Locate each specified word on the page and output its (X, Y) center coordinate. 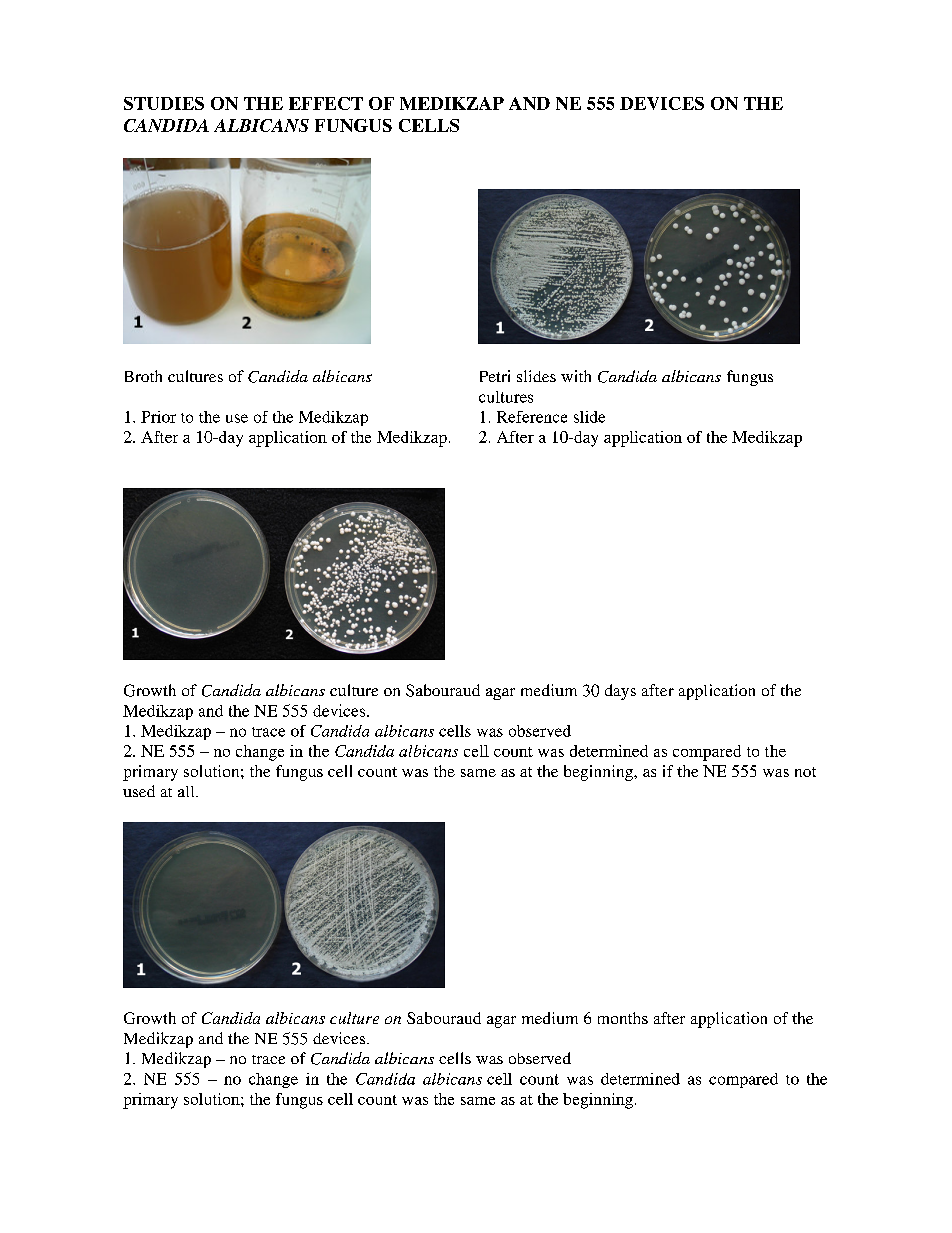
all (187, 791)
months (623, 1018)
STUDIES (164, 103)
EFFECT (326, 103)
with (576, 376)
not (805, 772)
